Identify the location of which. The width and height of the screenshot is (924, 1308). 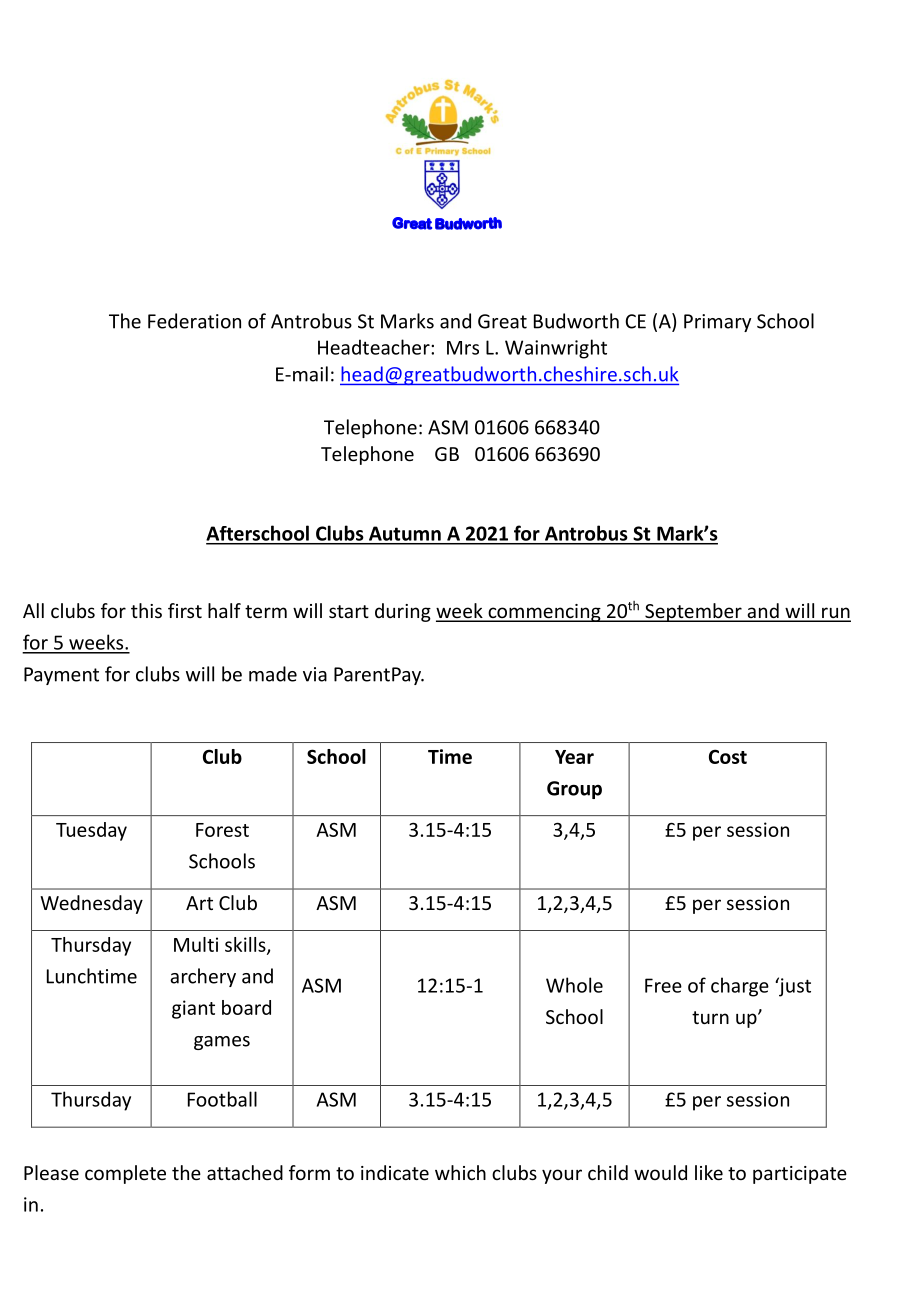
(460, 1172).
